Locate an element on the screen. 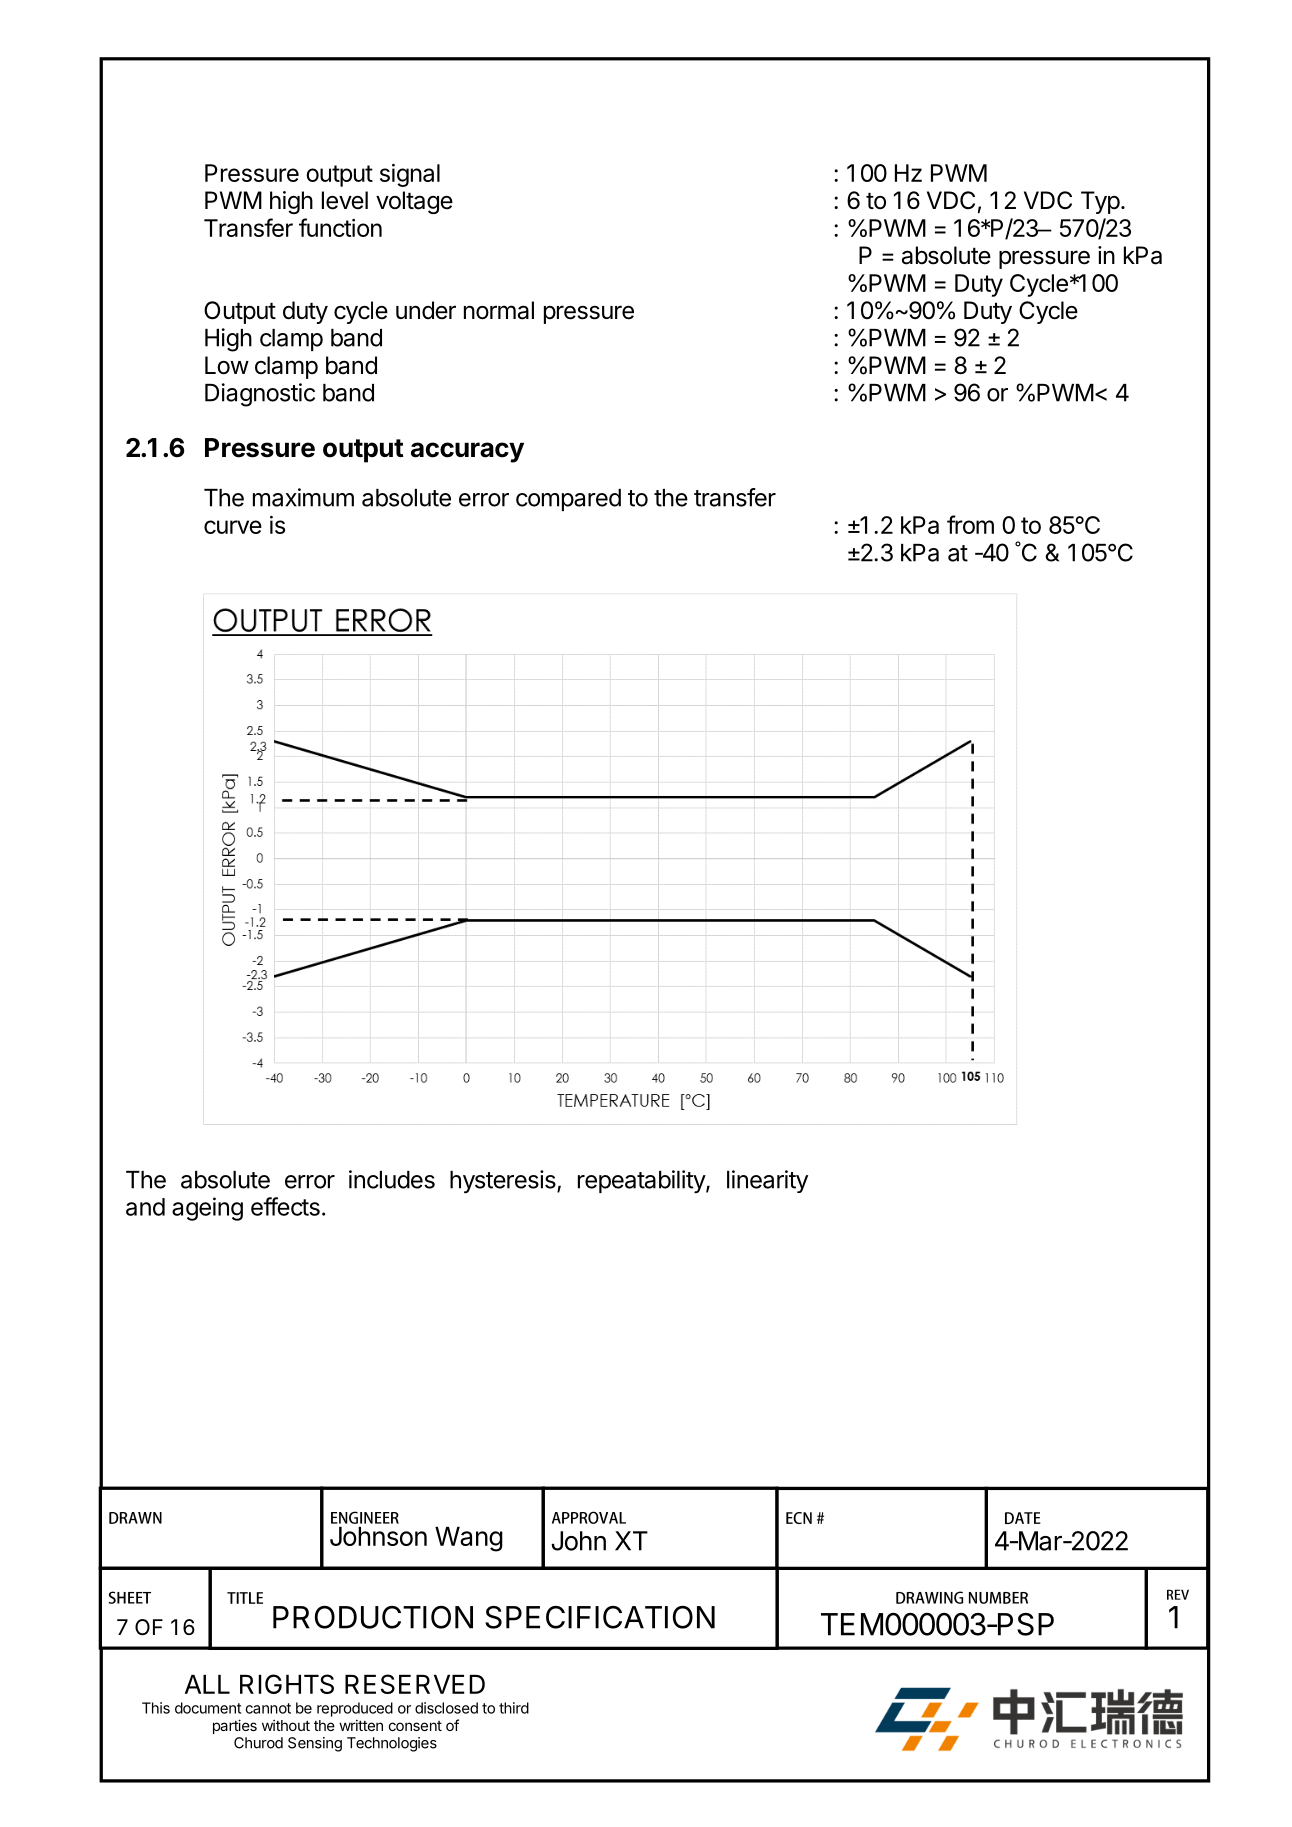 The image size is (1292, 1827). function is located at coordinates (340, 227).
